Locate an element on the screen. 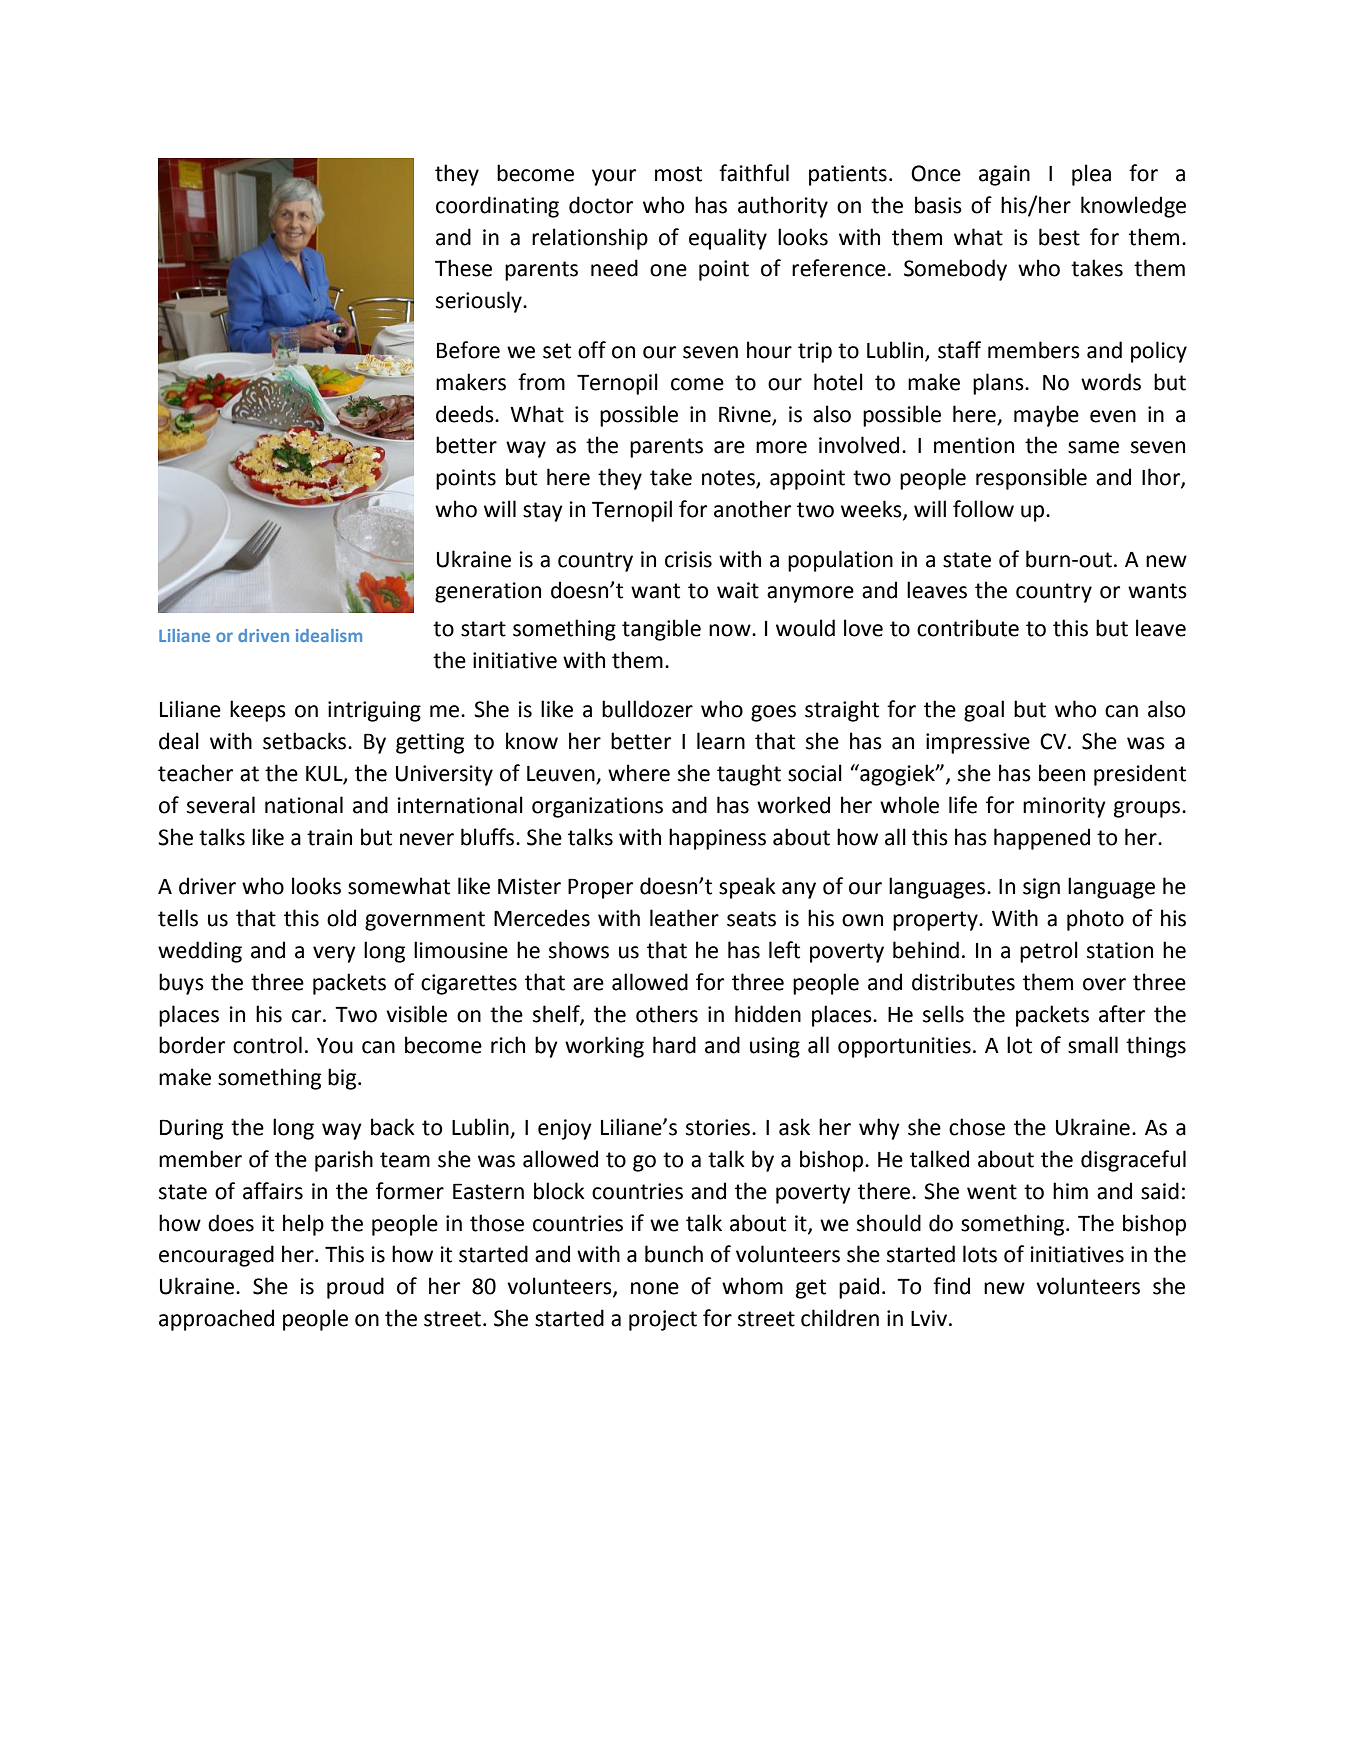 The width and height of the screenshot is (1345, 1741). proud is located at coordinates (355, 1288).
